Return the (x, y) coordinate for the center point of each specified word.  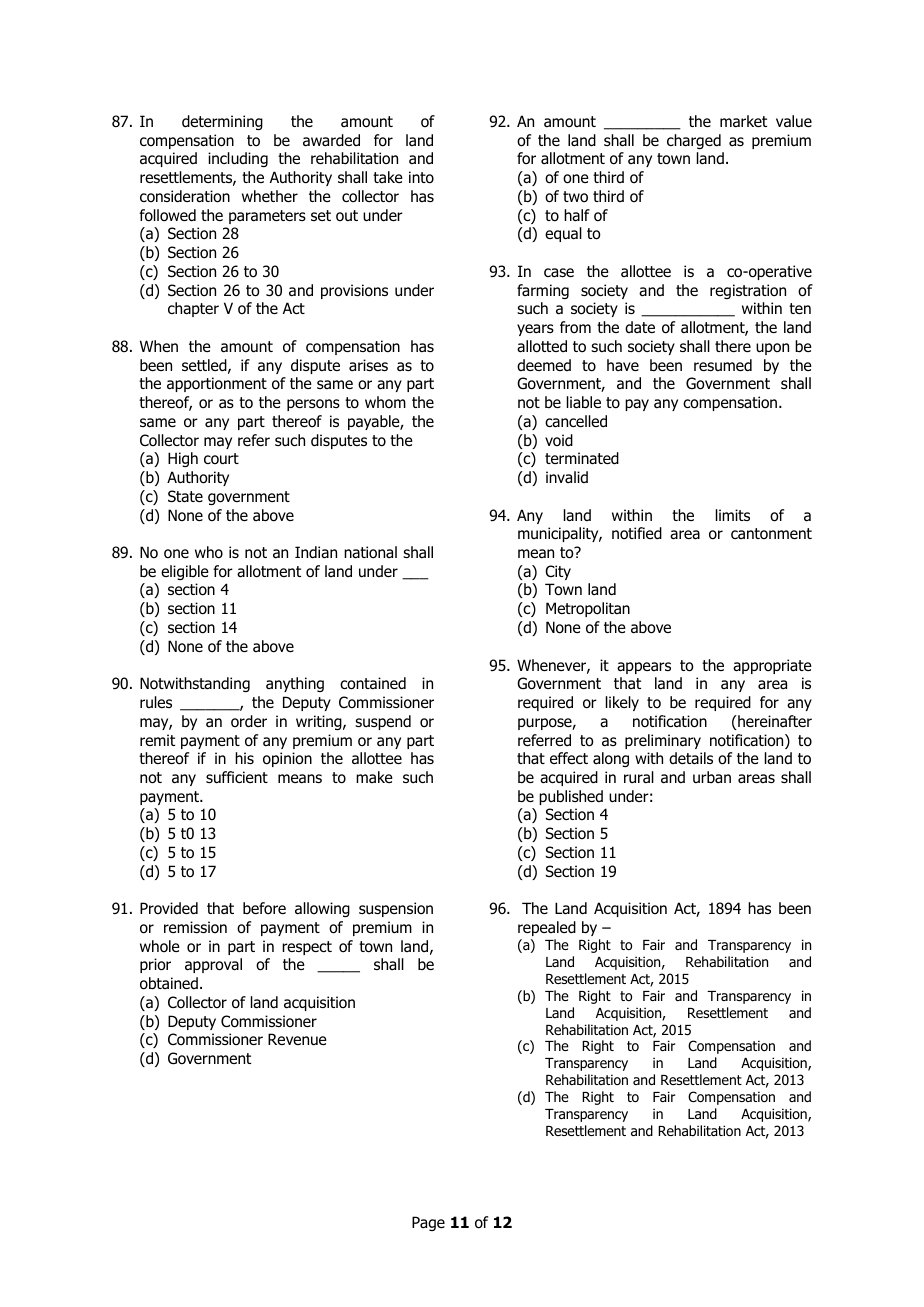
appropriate (772, 666)
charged (694, 141)
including (238, 159)
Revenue (297, 1039)
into (421, 177)
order (249, 721)
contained (373, 683)
